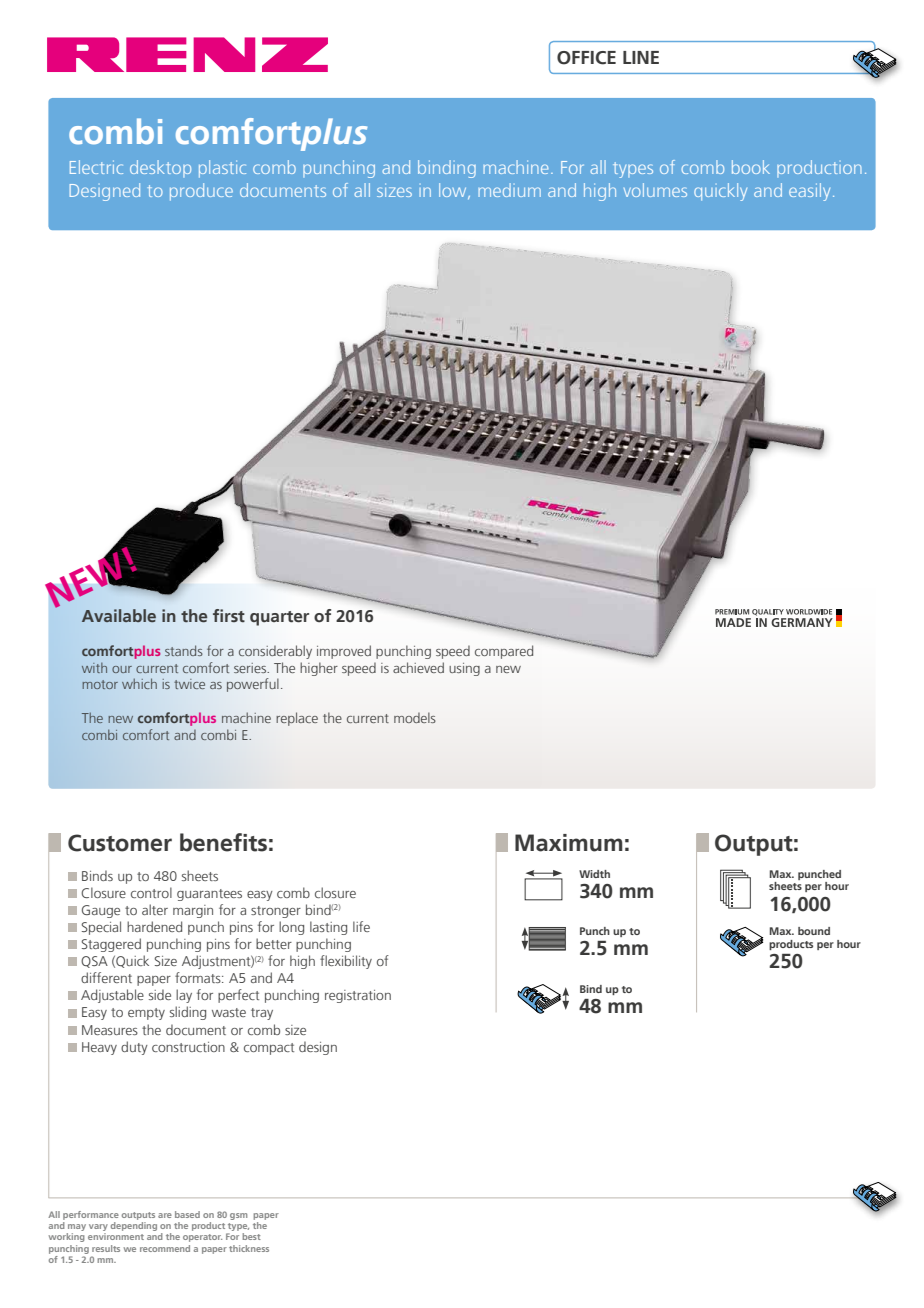 This screenshot has width=924, height=1308. I want to click on depending, so click(134, 1226).
